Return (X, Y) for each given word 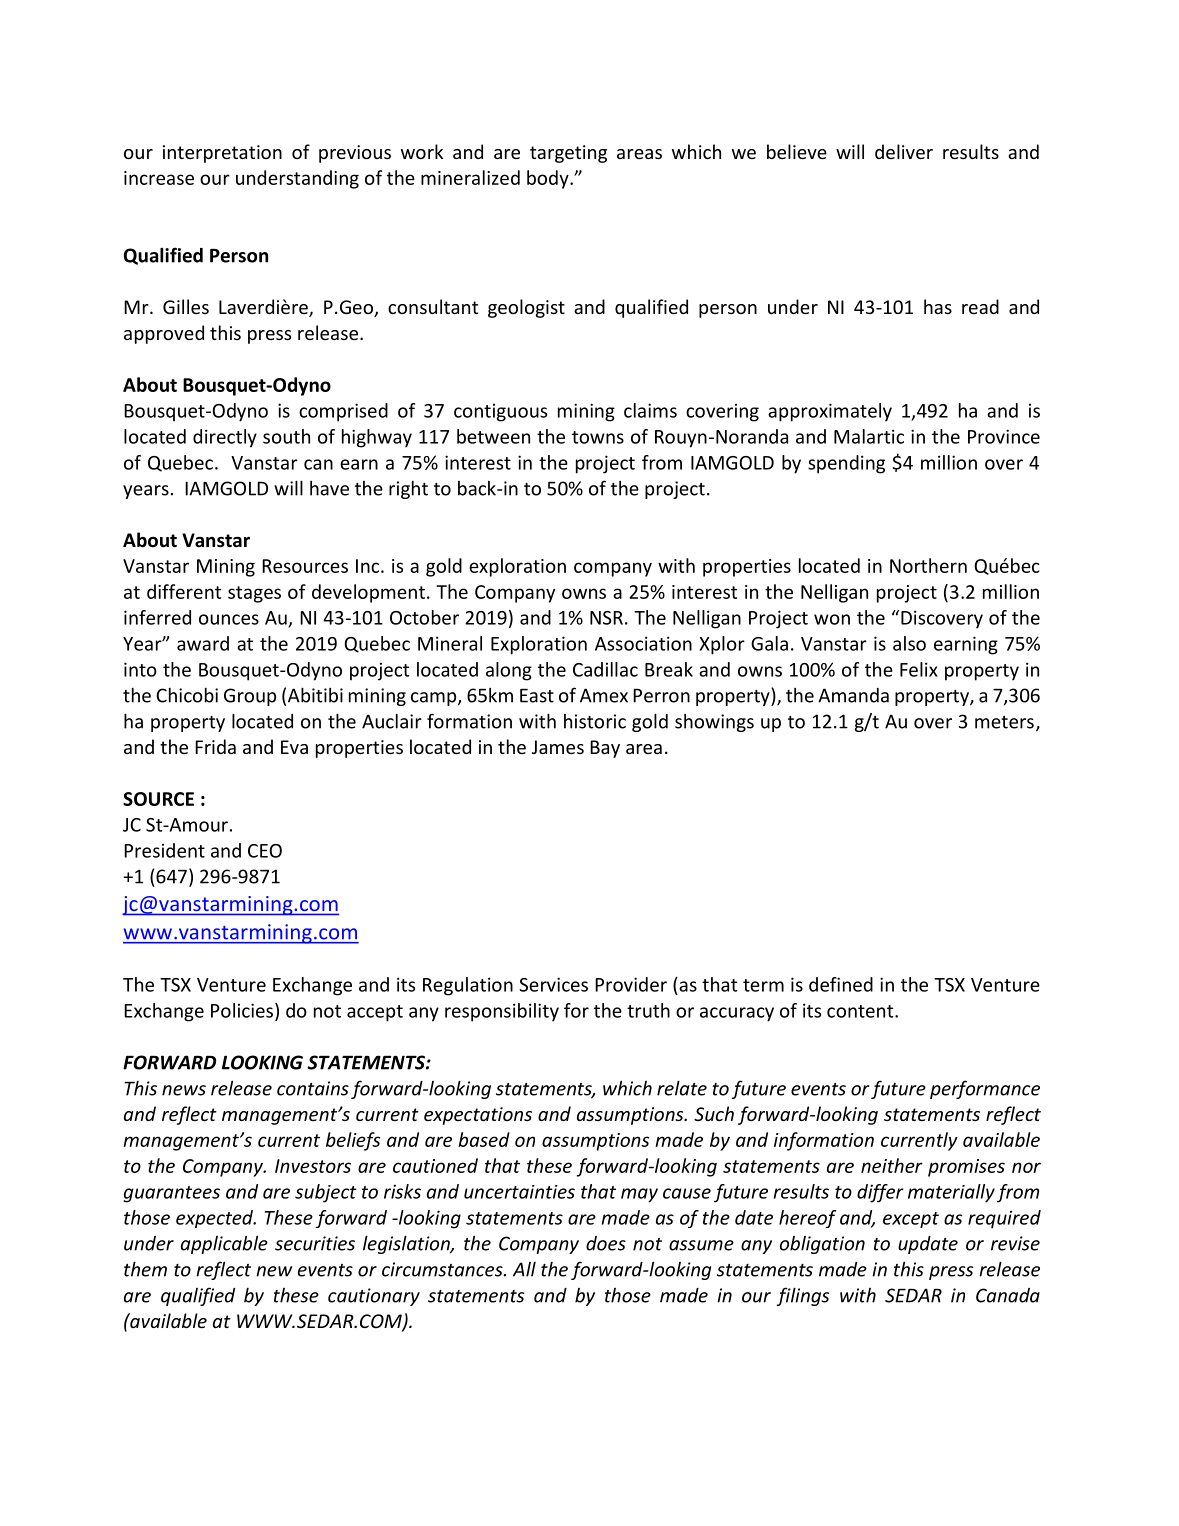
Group (250, 697)
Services (553, 984)
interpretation (222, 154)
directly (225, 438)
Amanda (853, 695)
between (493, 436)
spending (846, 464)
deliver (904, 151)
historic (595, 721)
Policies (243, 1011)
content (861, 1011)
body (549, 179)
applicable (224, 1244)
